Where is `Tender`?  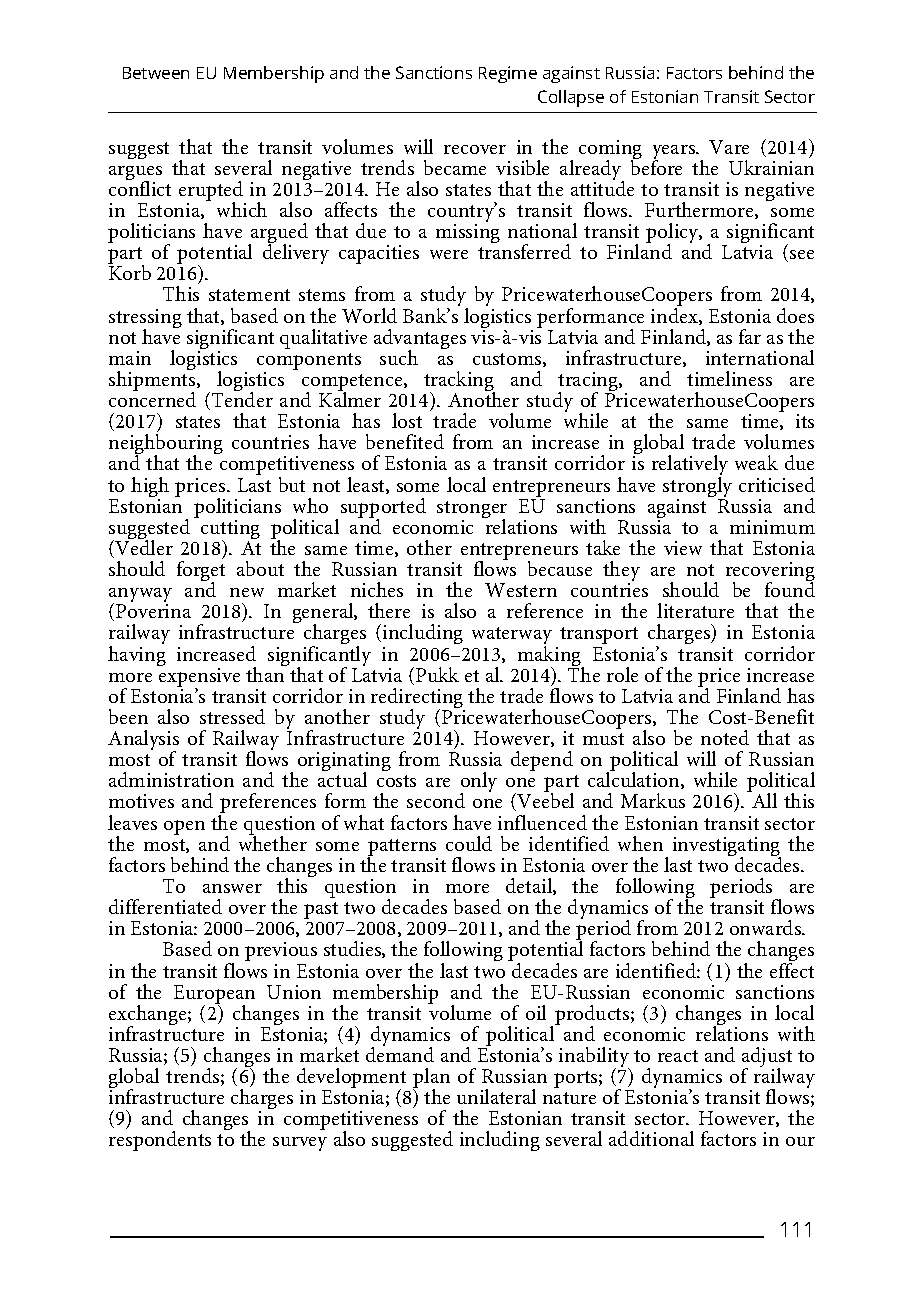
Tender is located at coordinates (241, 400).
